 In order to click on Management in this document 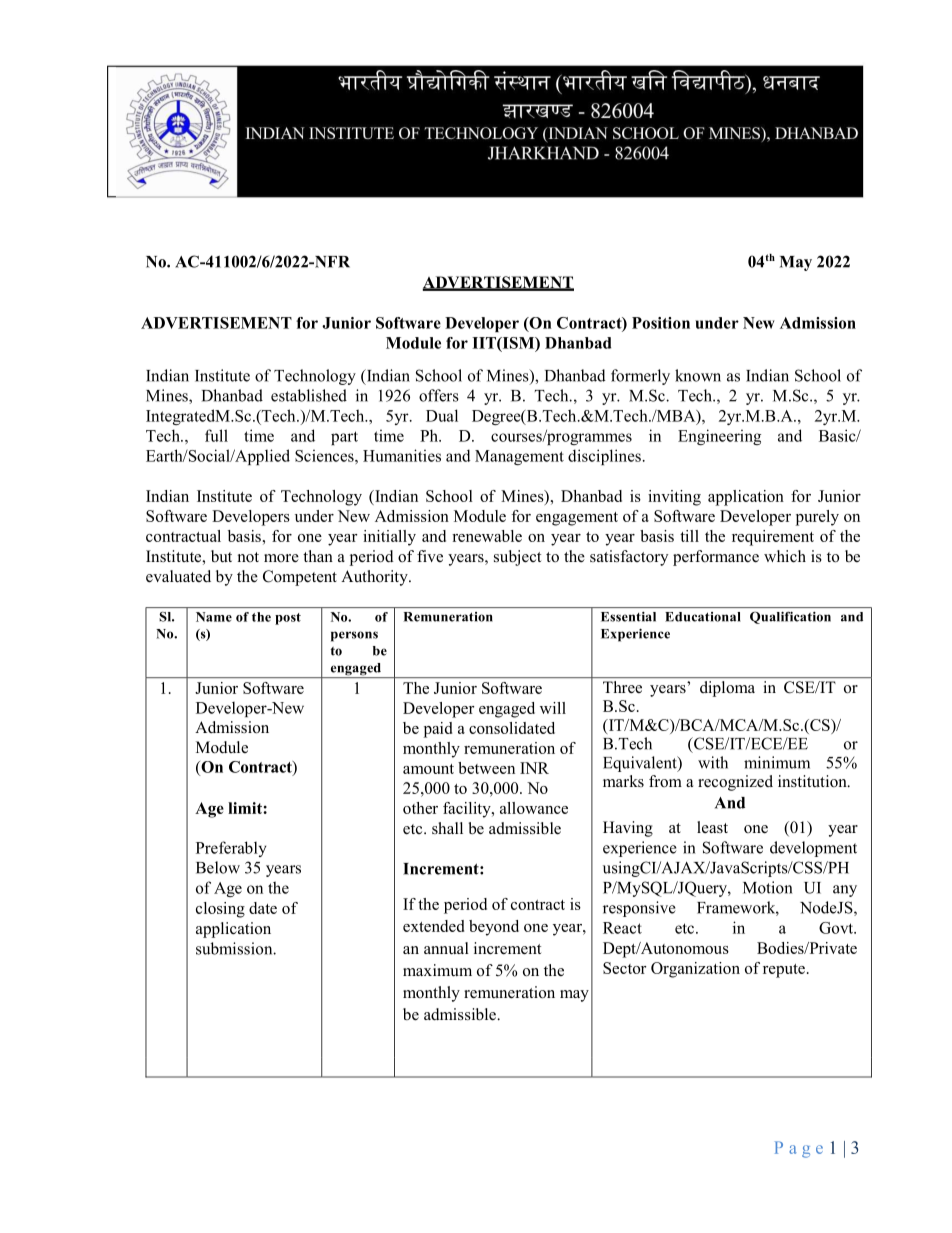, I will do `click(519, 457)`.
